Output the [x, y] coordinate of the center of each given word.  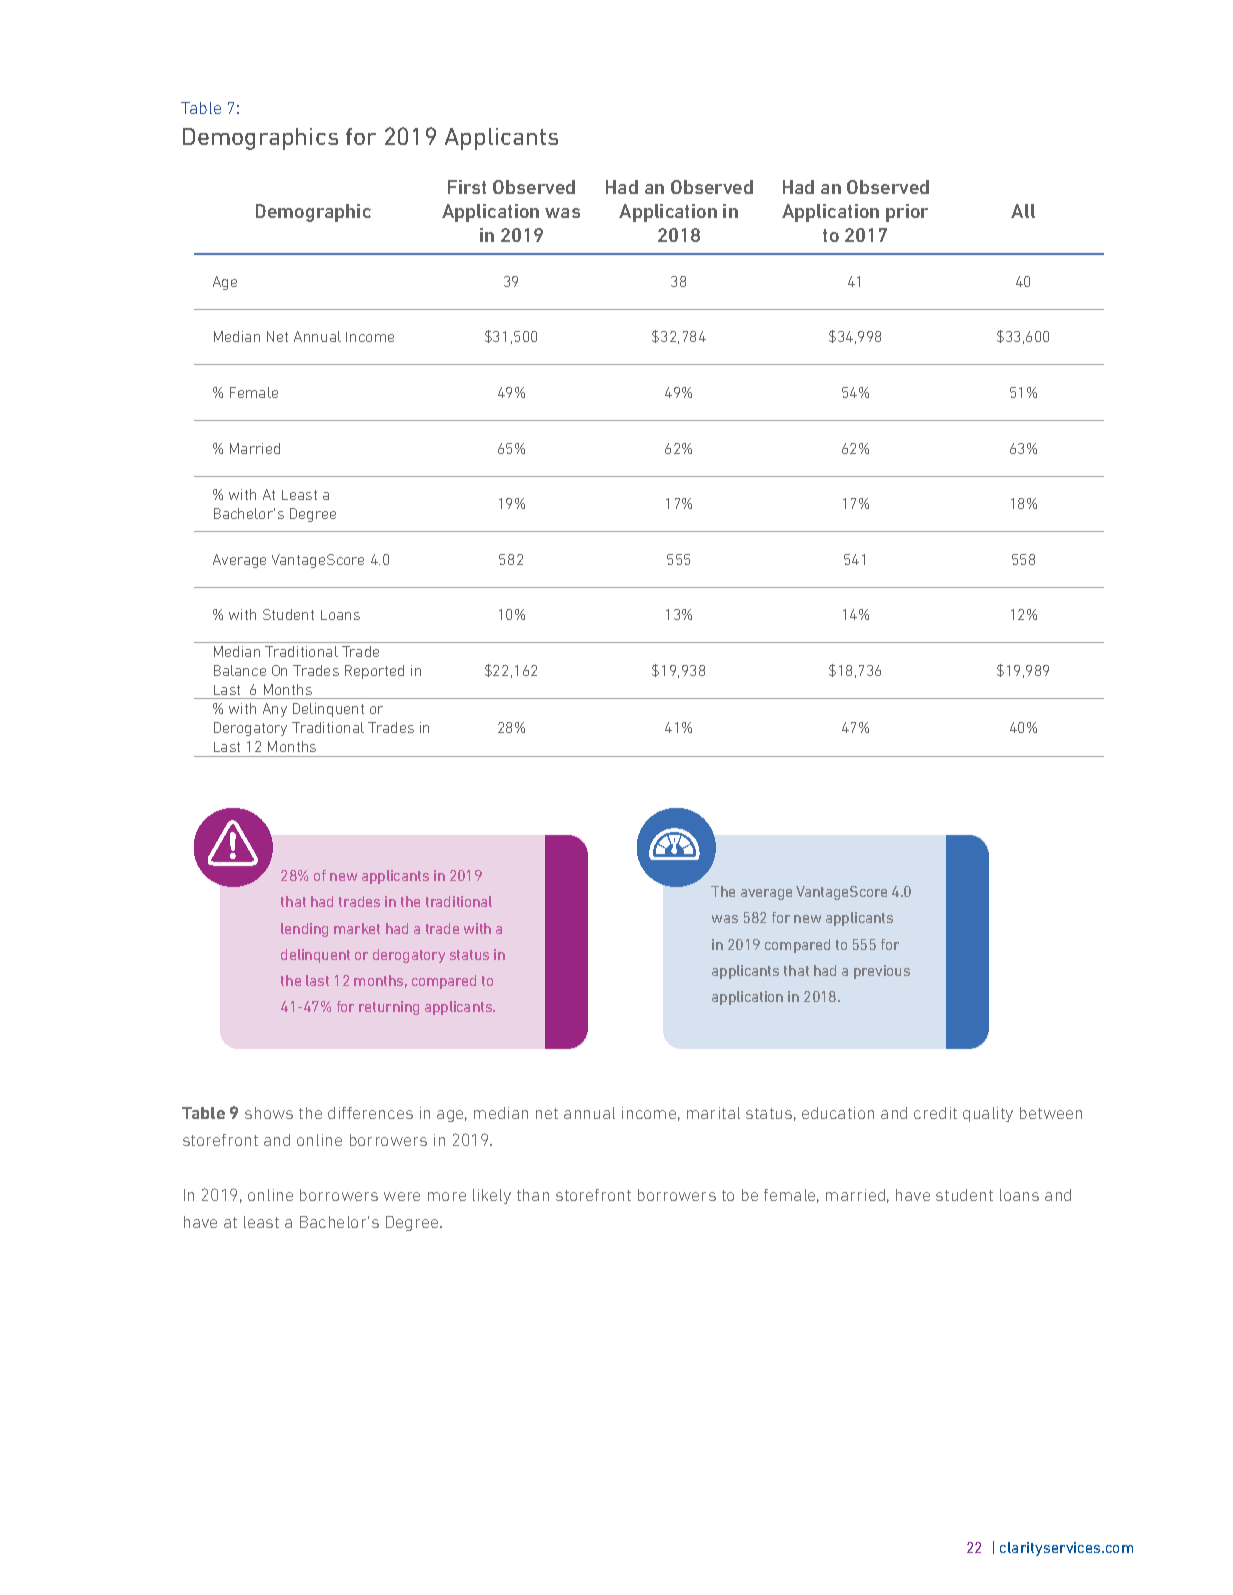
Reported [374, 672]
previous [882, 972]
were [402, 1196]
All [1023, 211]
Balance [240, 670]
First [467, 187]
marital [713, 1113]
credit [935, 1113]
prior [907, 213]
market [357, 928]
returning [389, 1008]
